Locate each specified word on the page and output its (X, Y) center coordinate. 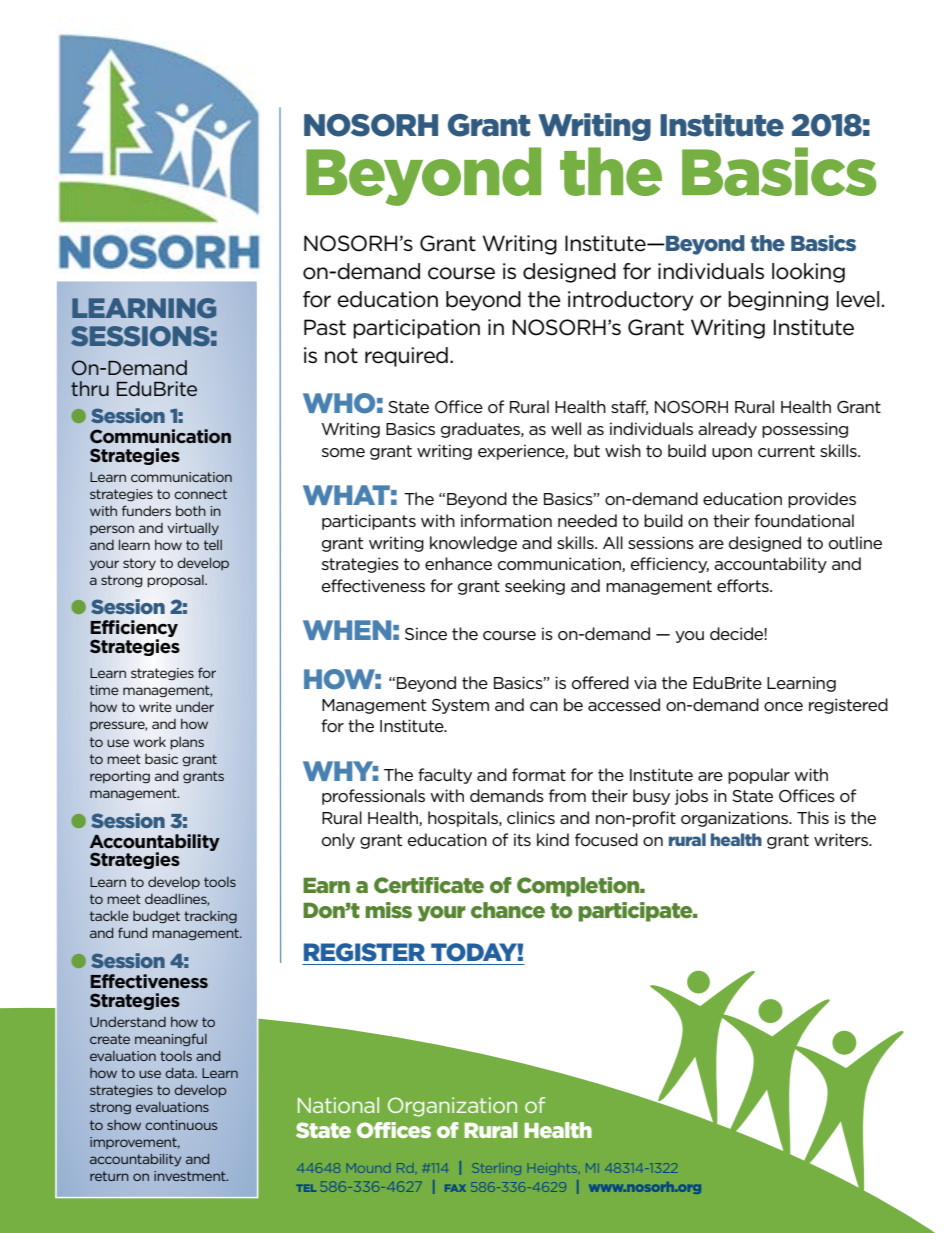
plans (187, 743)
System (460, 706)
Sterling (497, 1168)
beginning (778, 301)
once (783, 706)
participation (416, 329)
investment (191, 1176)
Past (325, 327)
